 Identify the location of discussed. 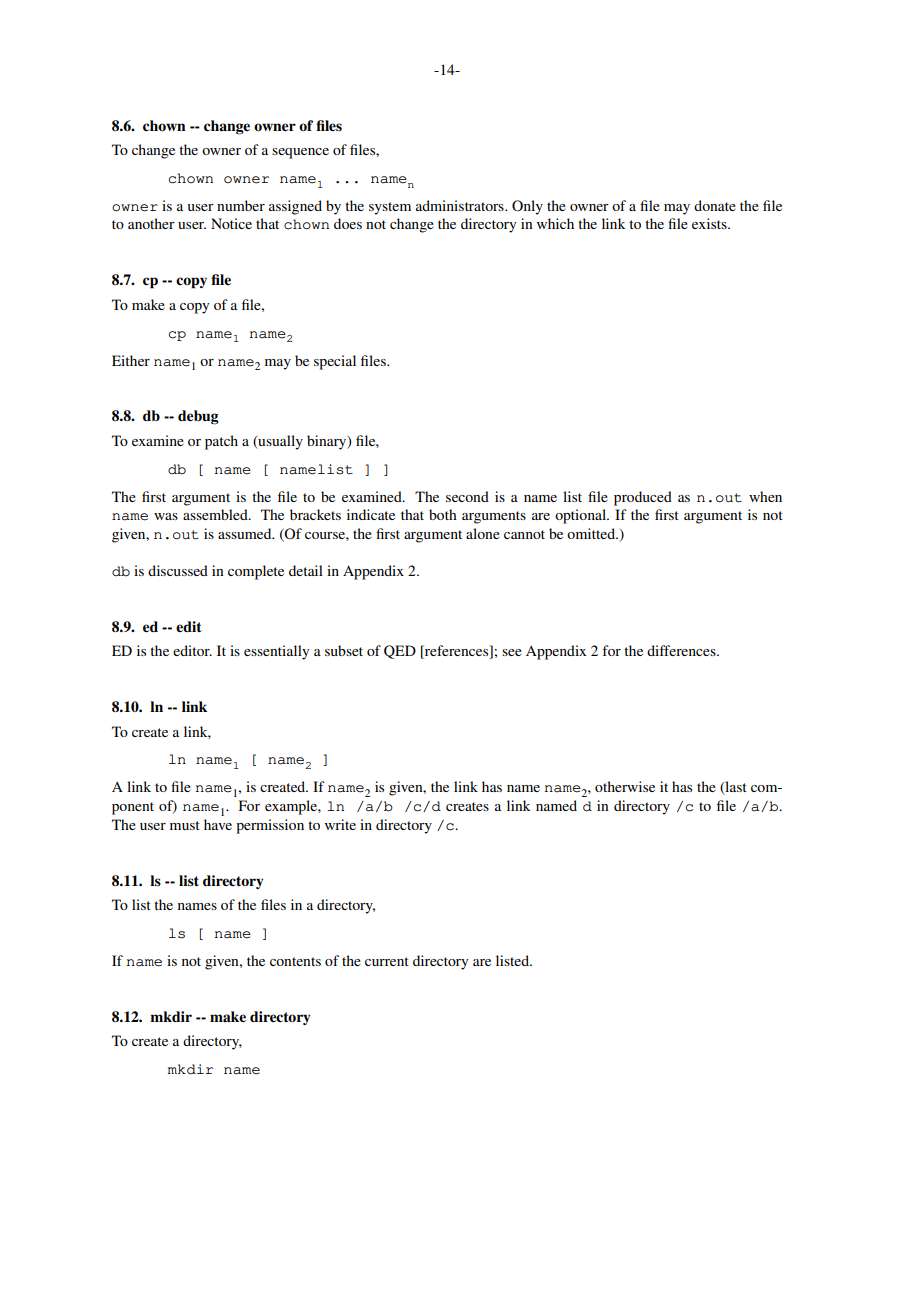
(178, 570).
